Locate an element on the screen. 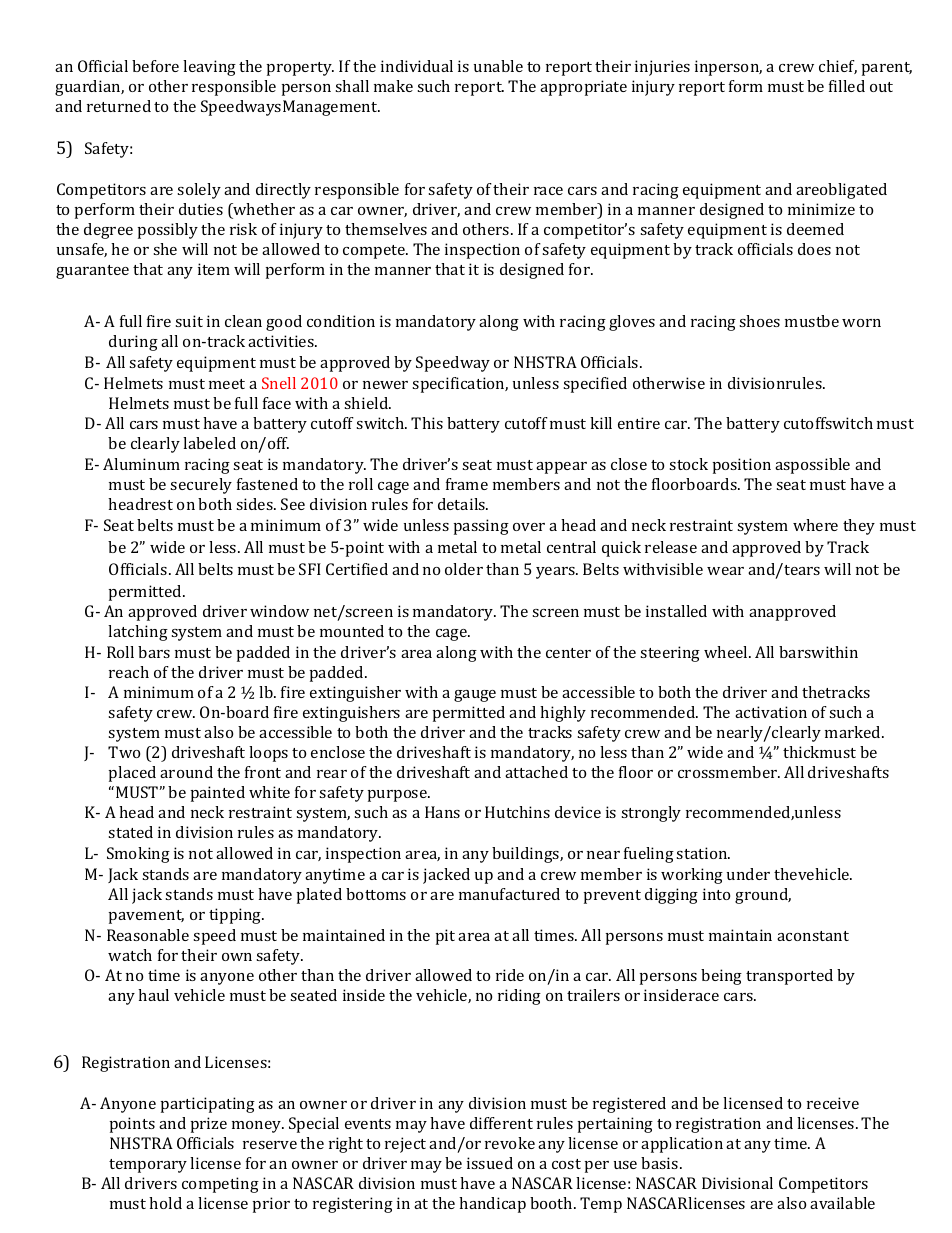  filled is located at coordinates (847, 86).
